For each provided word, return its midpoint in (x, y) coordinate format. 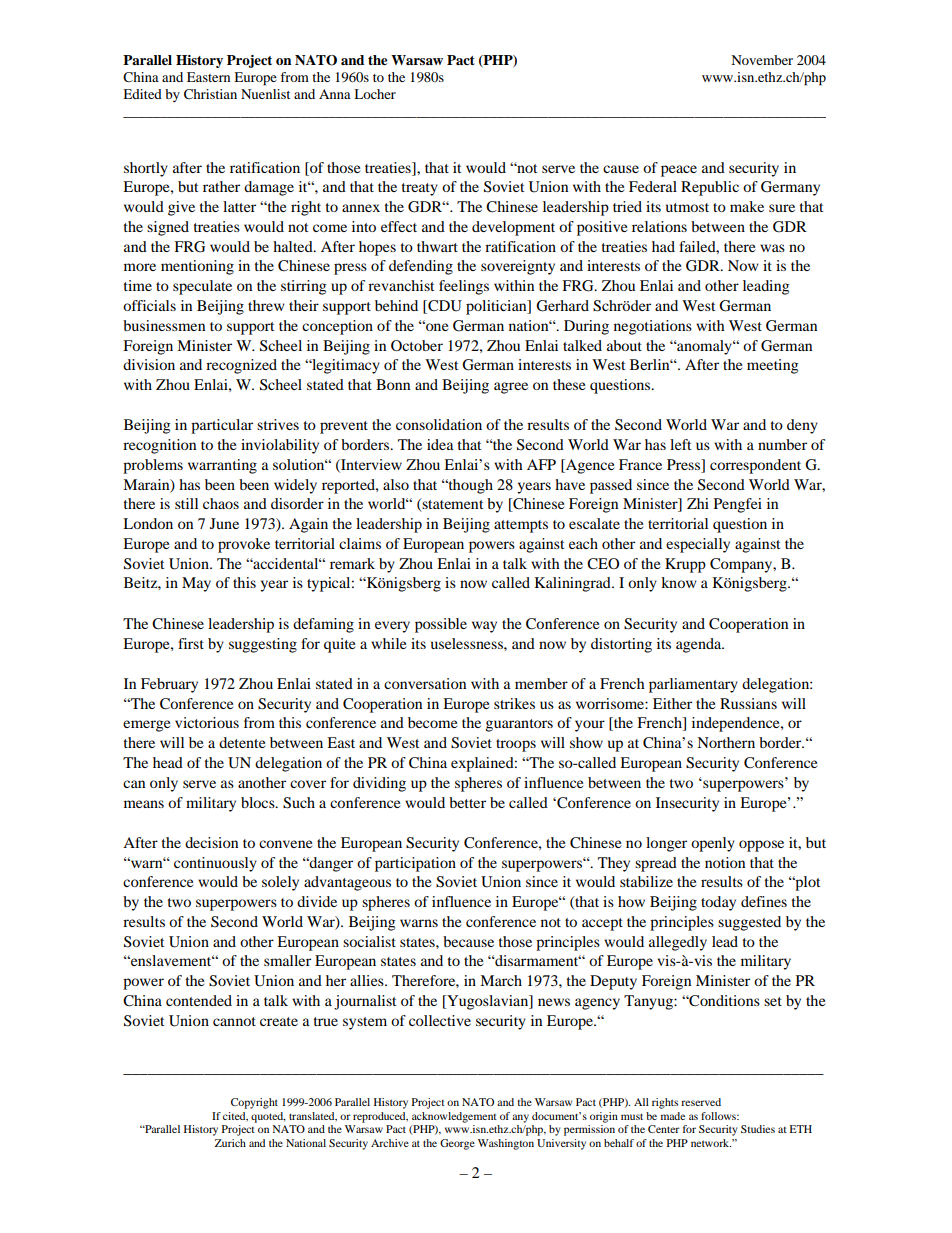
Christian (210, 94)
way (484, 627)
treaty (419, 189)
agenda (700, 645)
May (196, 584)
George (457, 1144)
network (711, 1143)
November (762, 60)
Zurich (230, 1143)
